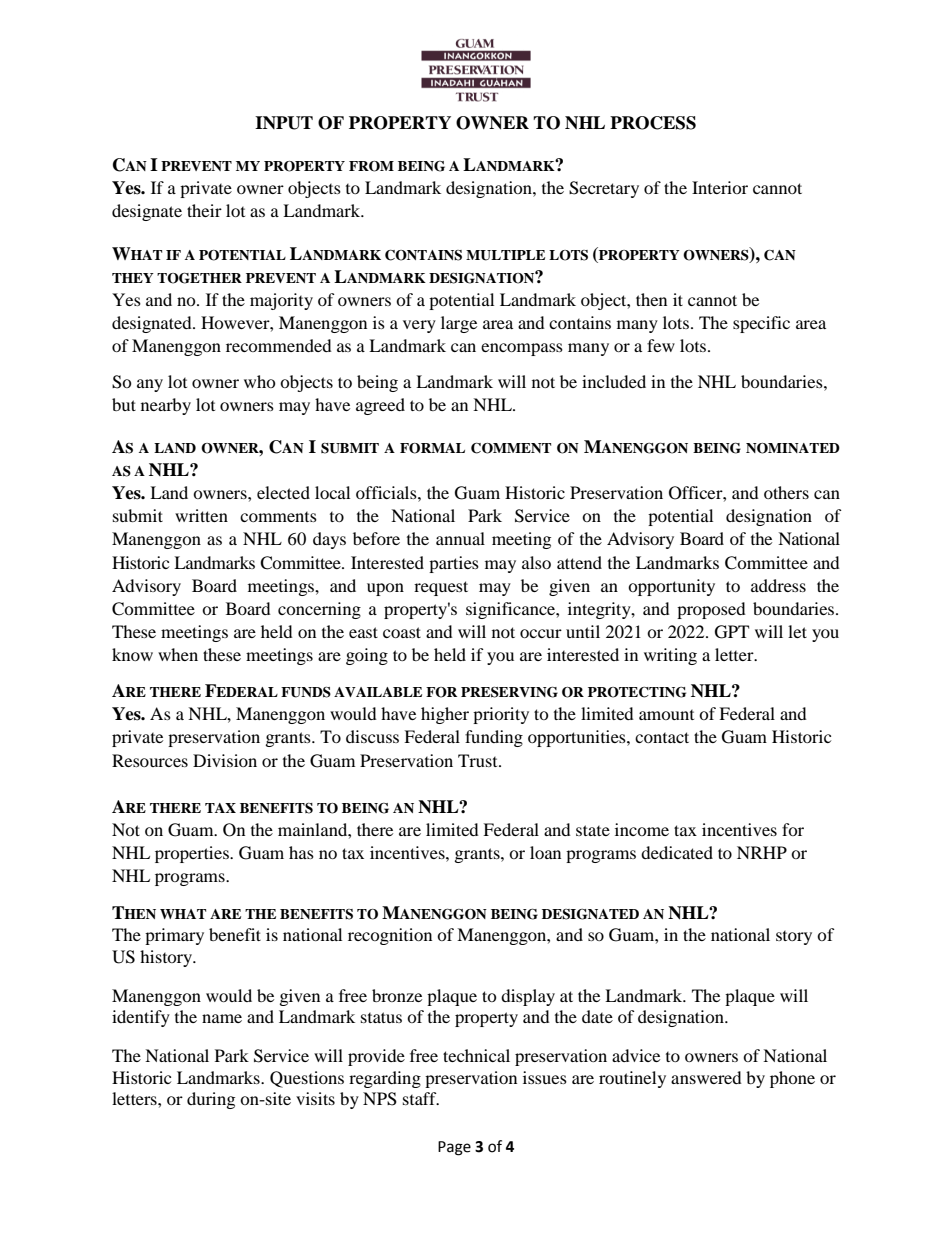 This image has width=952, height=1233. What do you see at coordinates (211, 1100) in the image?
I see `during` at bounding box center [211, 1100].
